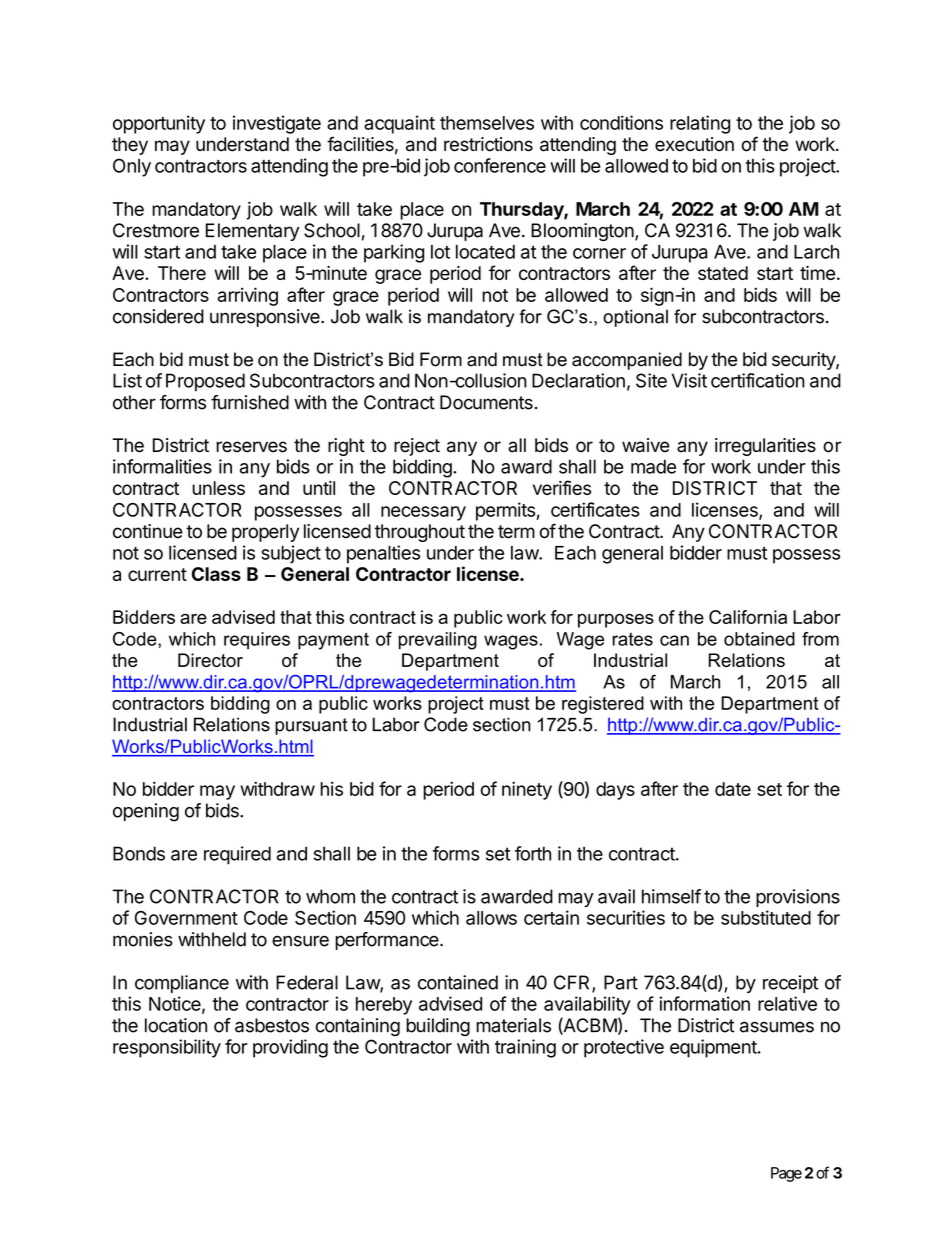  What do you see at coordinates (694, 144) in the page?
I see `execution` at bounding box center [694, 144].
